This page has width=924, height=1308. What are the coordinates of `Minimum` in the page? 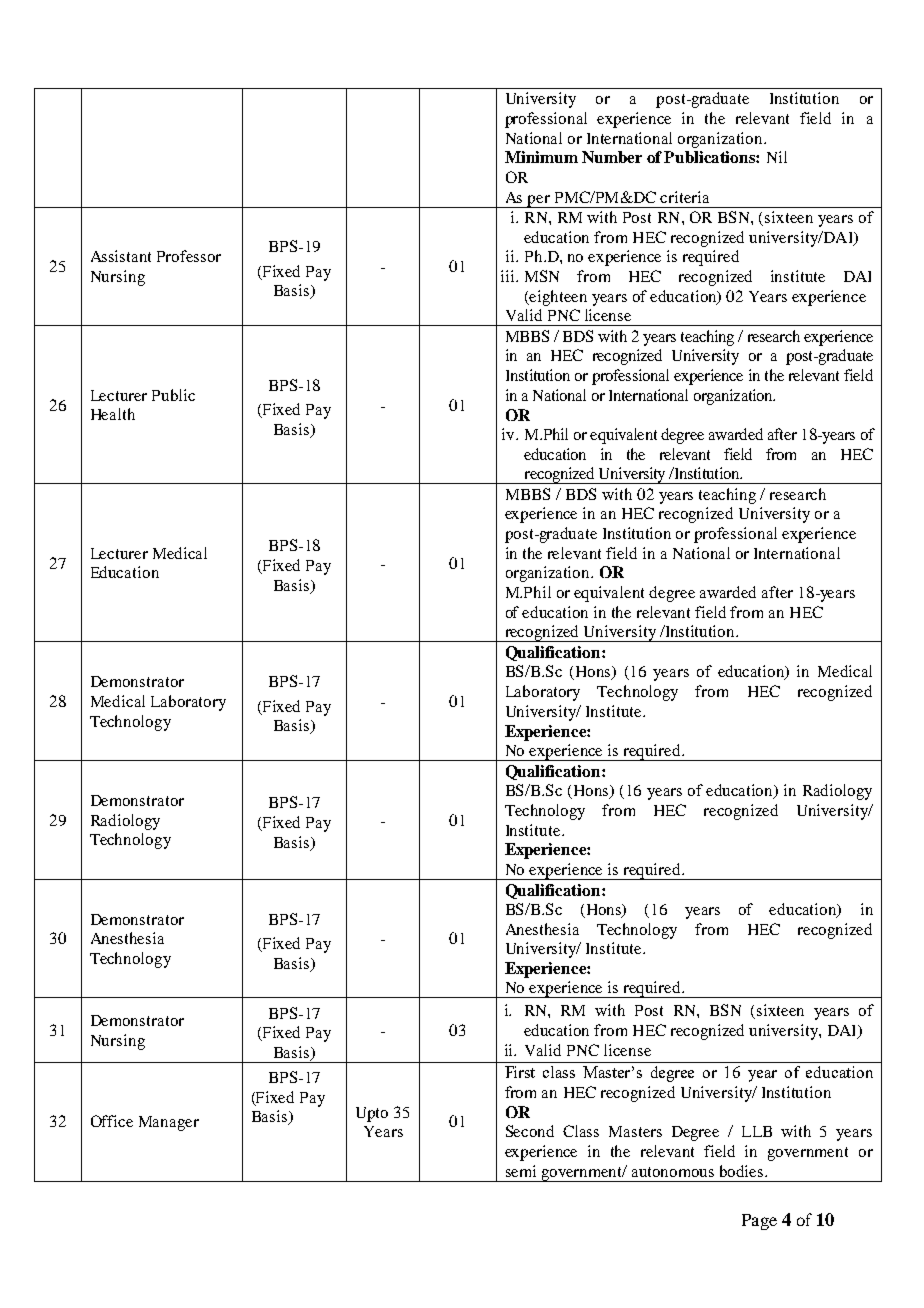 It's located at (541, 157).
